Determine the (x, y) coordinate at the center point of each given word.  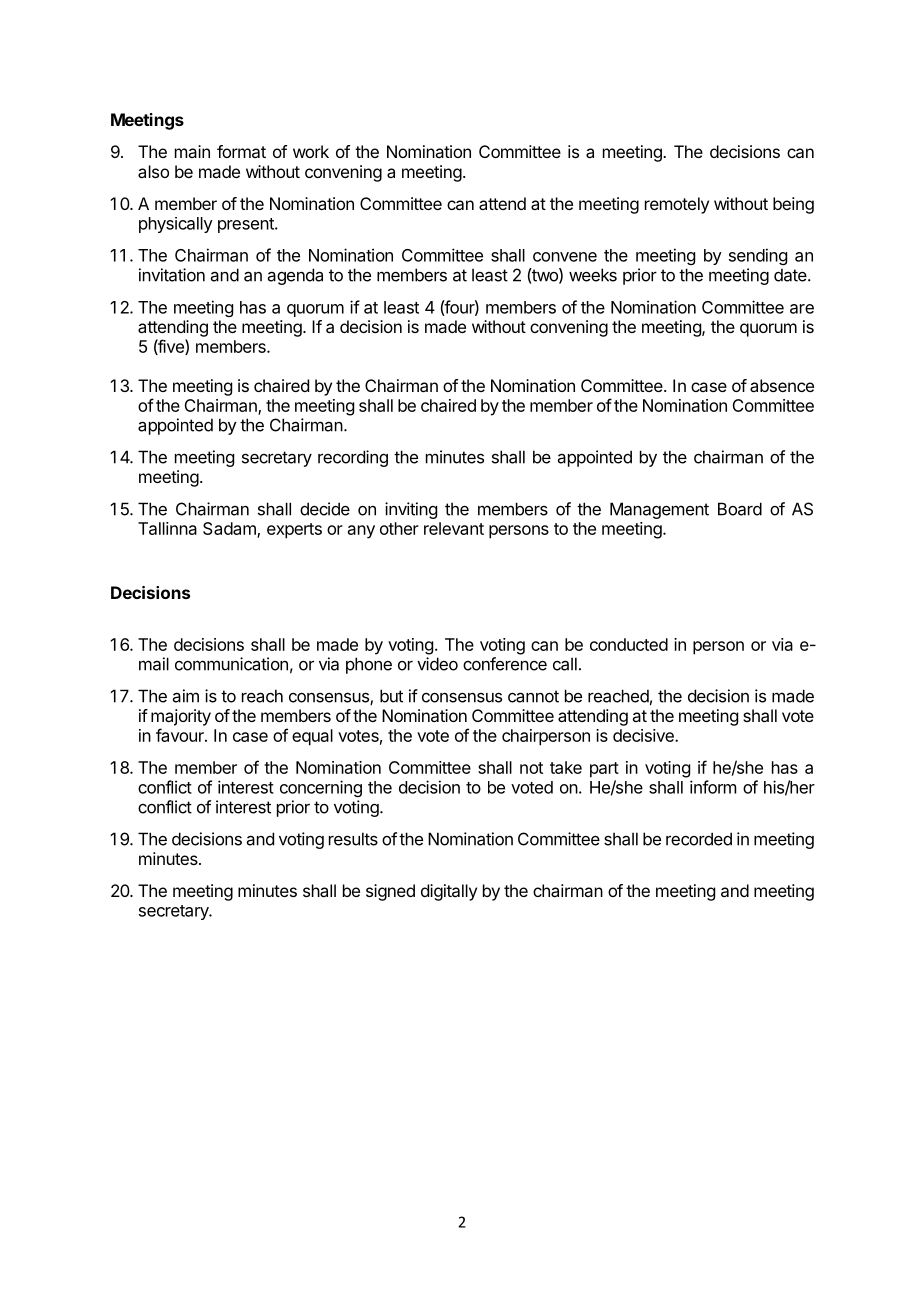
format (241, 151)
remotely (677, 205)
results (353, 839)
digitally (449, 892)
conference (505, 664)
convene (565, 257)
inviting (411, 510)
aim (186, 696)
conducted (629, 644)
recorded (699, 839)
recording (353, 458)
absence (782, 385)
